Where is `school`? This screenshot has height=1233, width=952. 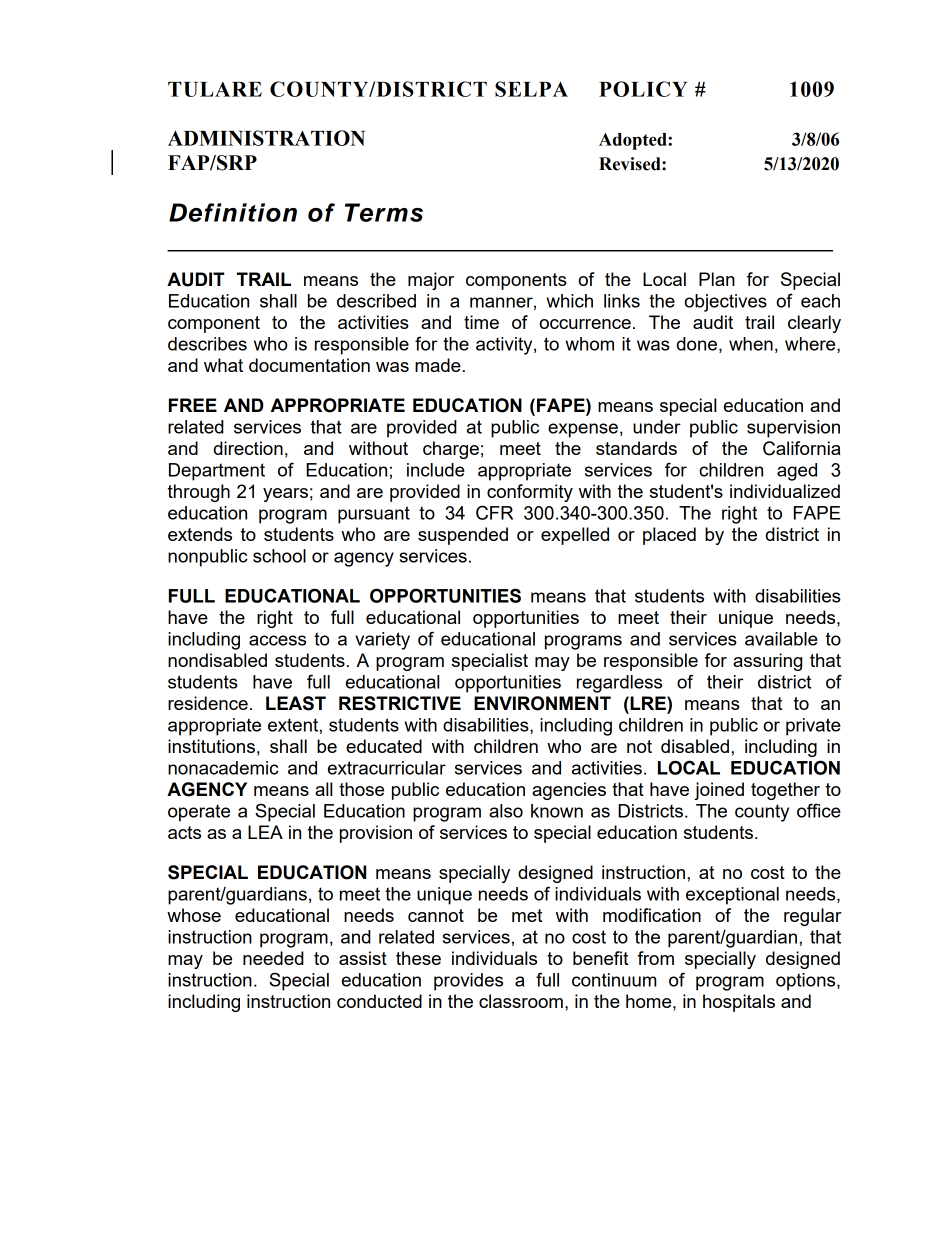
school is located at coordinates (279, 556).
